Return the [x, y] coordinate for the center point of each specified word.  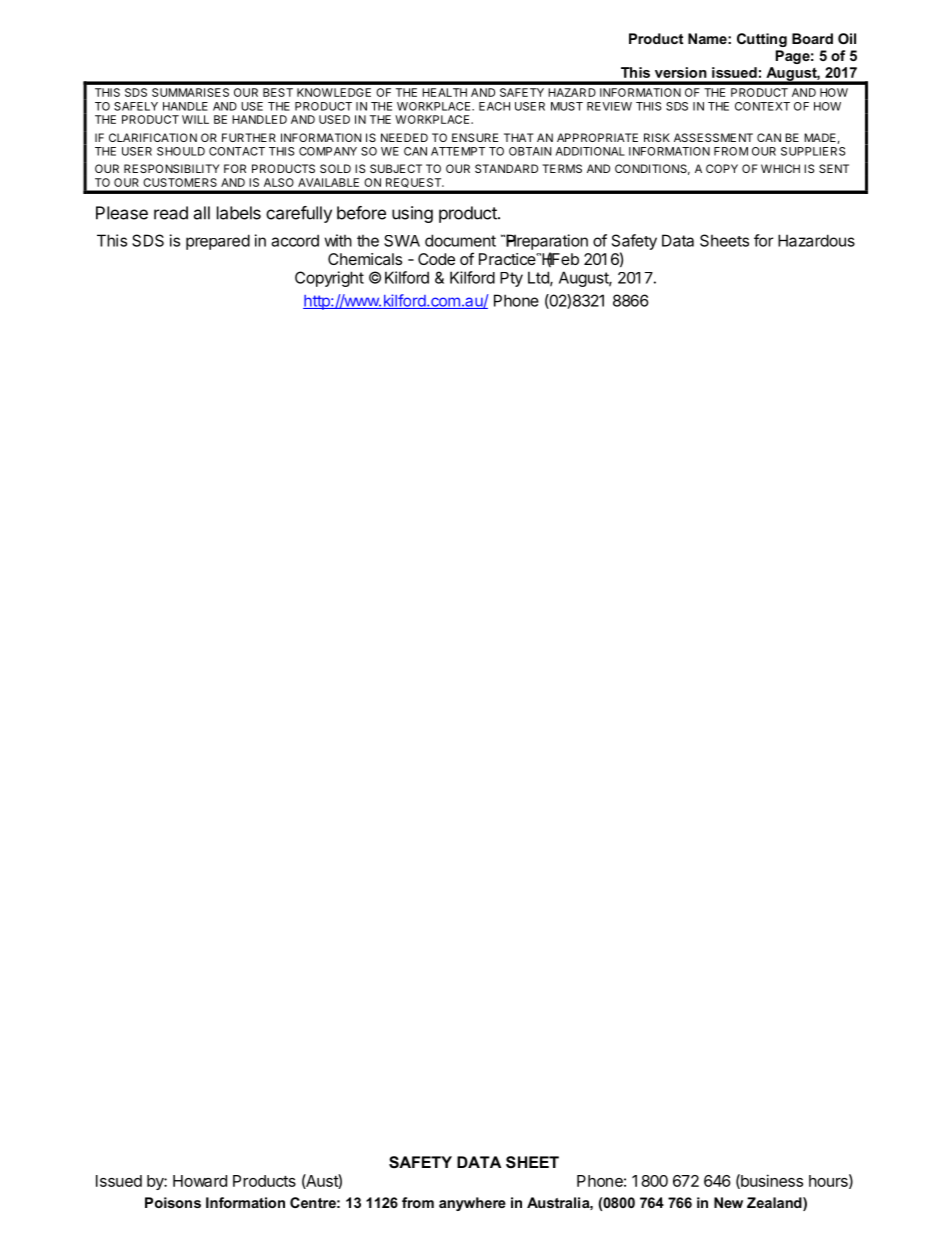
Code [436, 259]
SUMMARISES [190, 92]
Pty [511, 279]
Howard [200, 1181]
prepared [218, 242]
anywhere [472, 1204]
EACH [494, 106]
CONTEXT [762, 106]
